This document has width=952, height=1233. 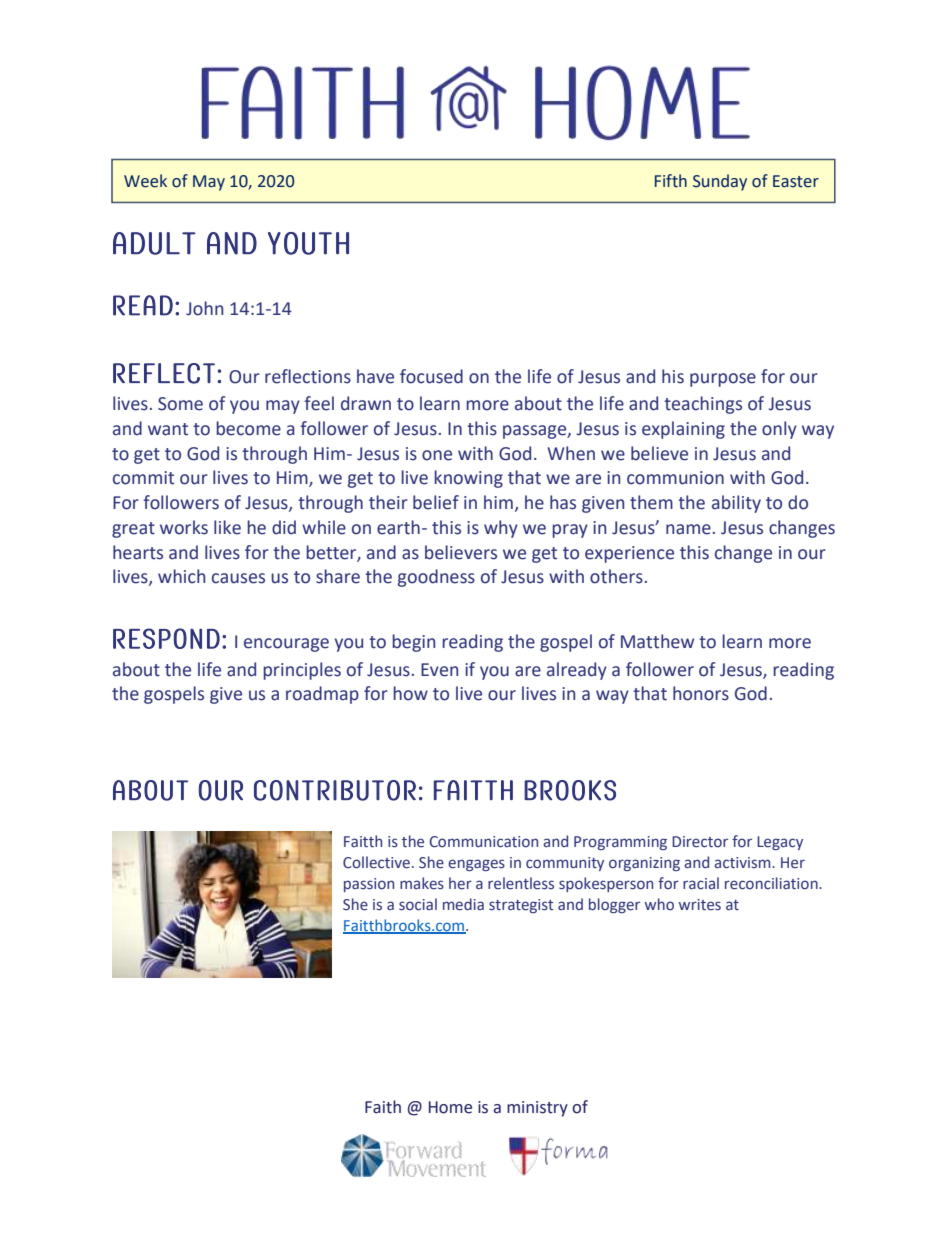 What do you see at coordinates (439, 670) in the document?
I see `Even` at bounding box center [439, 670].
